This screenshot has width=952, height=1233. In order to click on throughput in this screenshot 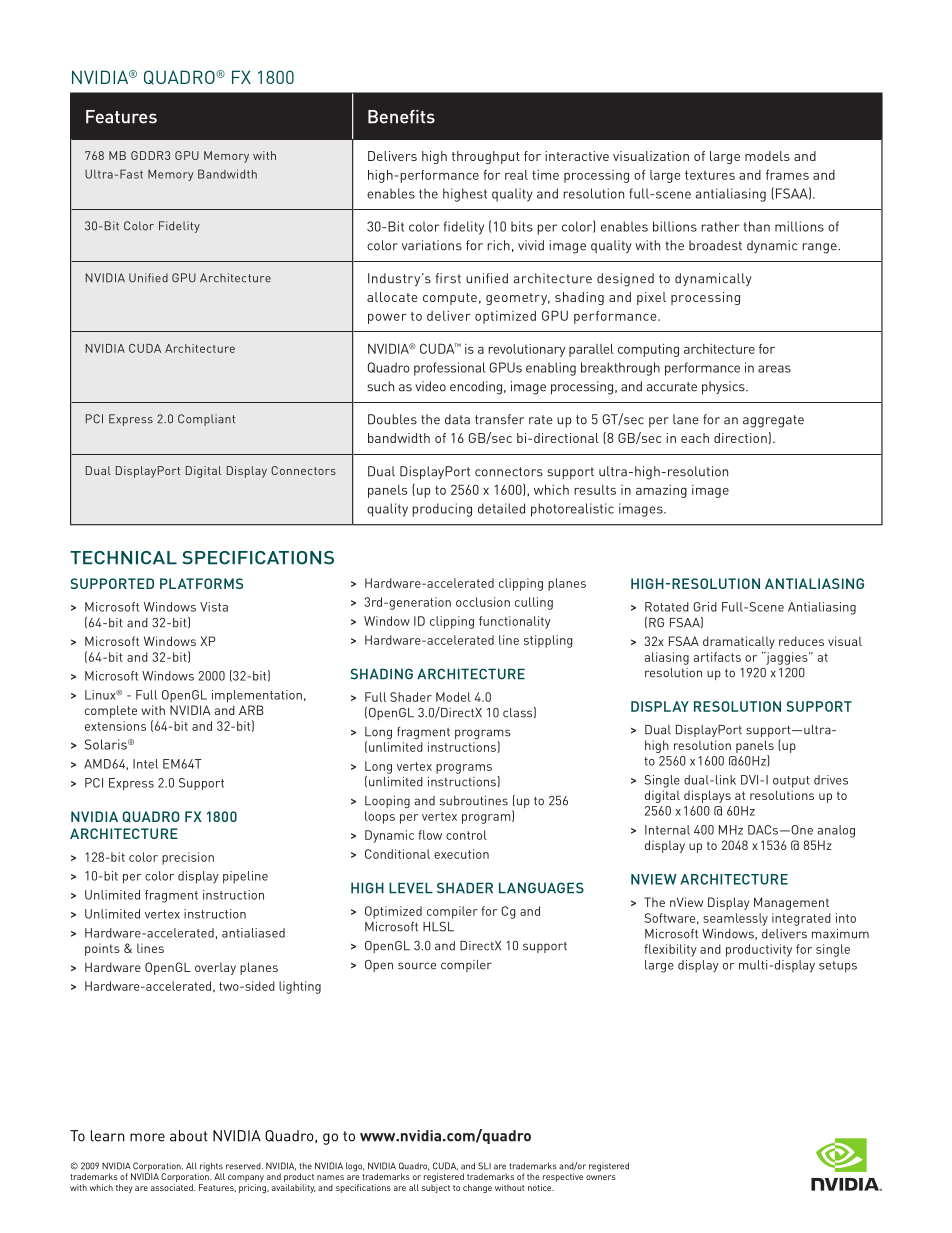, I will do `click(486, 157)`.
